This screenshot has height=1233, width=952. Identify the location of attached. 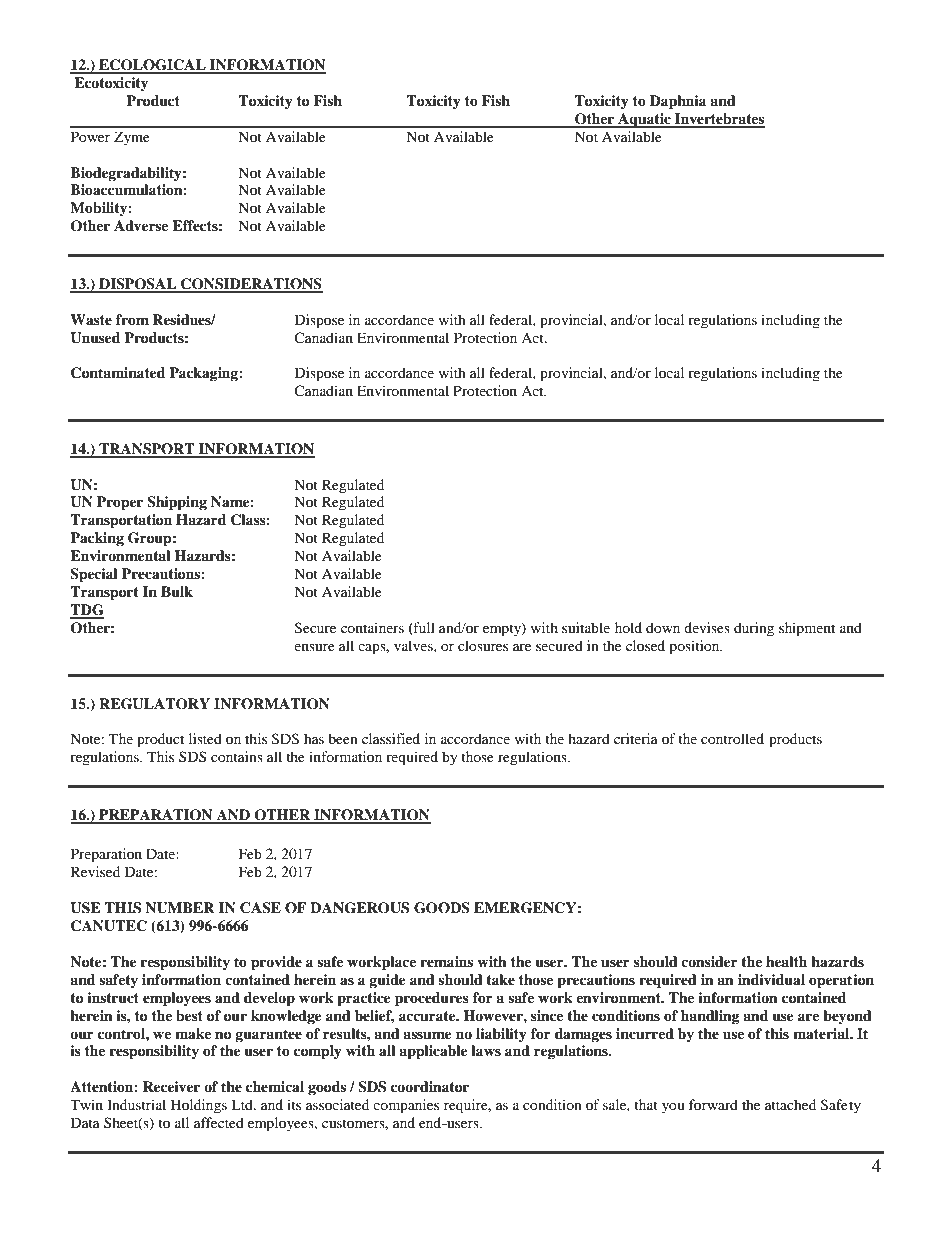
(790, 1104).
